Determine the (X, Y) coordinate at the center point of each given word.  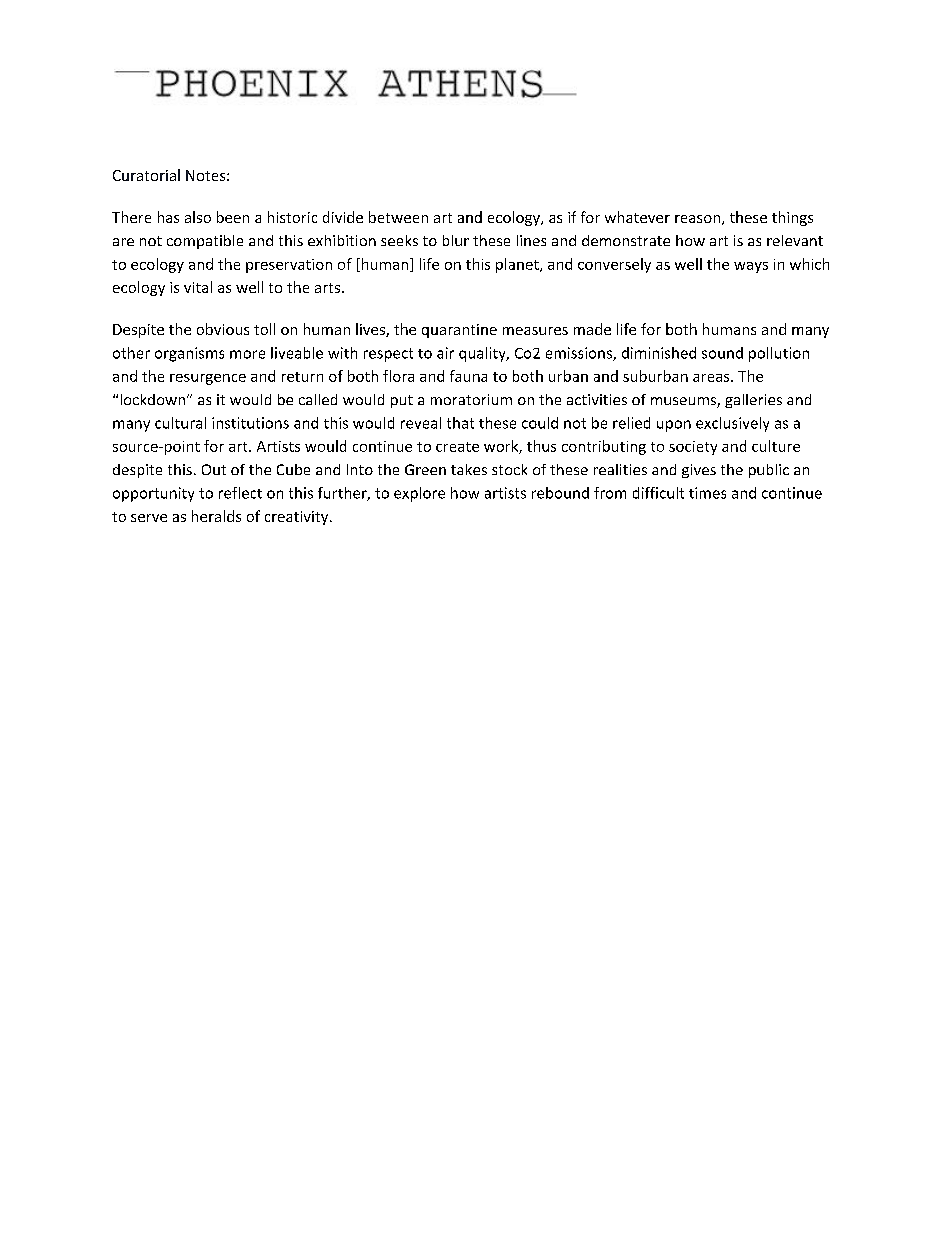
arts (327, 288)
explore (419, 494)
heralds (216, 516)
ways (751, 267)
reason (697, 219)
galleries (753, 401)
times (707, 493)
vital (198, 287)
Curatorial (146, 175)
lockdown (154, 399)
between (398, 217)
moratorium (471, 399)
